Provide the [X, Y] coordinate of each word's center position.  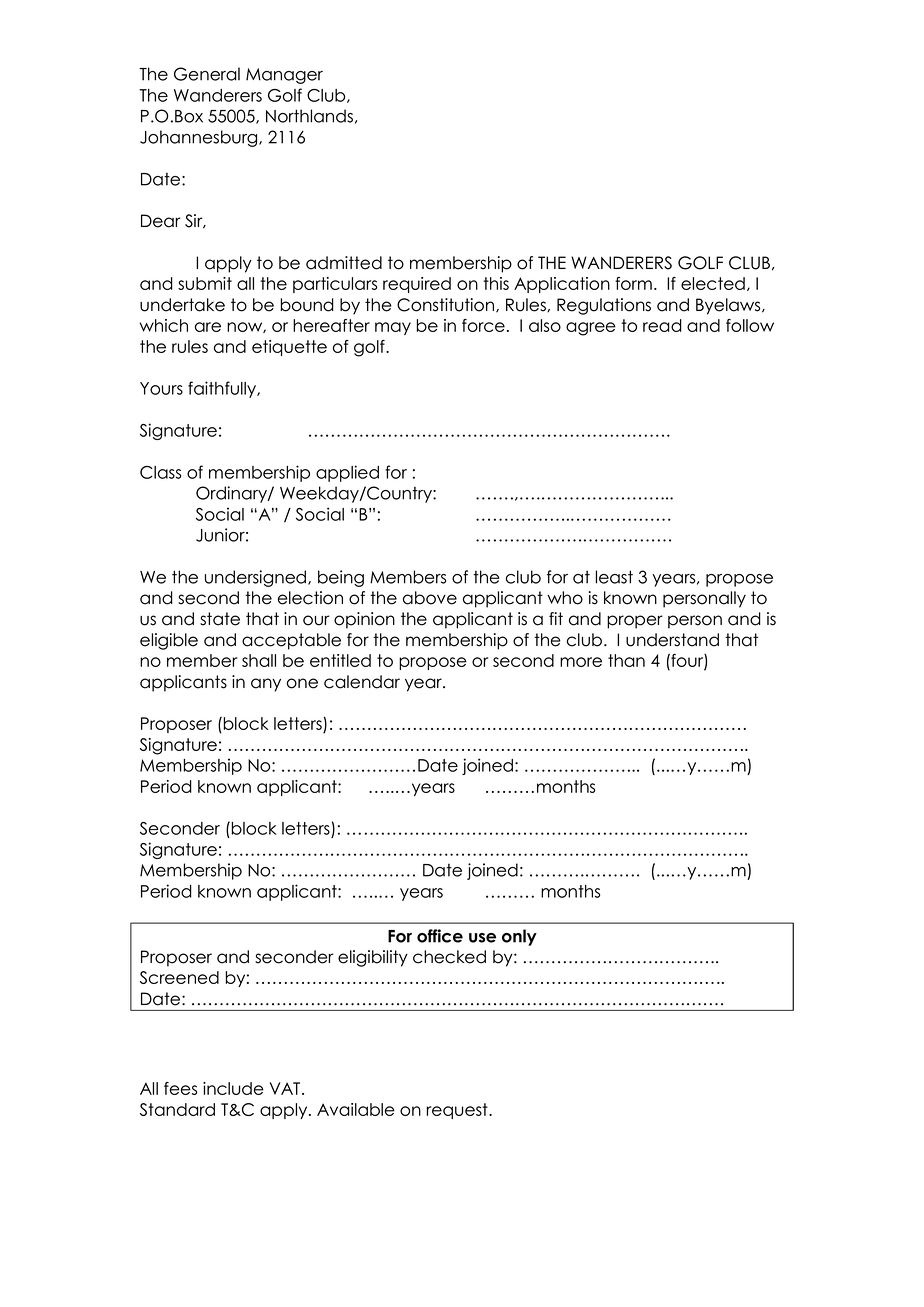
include [233, 1088]
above [430, 598]
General [207, 74]
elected [713, 283]
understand [672, 640]
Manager [284, 76]
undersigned [257, 578]
